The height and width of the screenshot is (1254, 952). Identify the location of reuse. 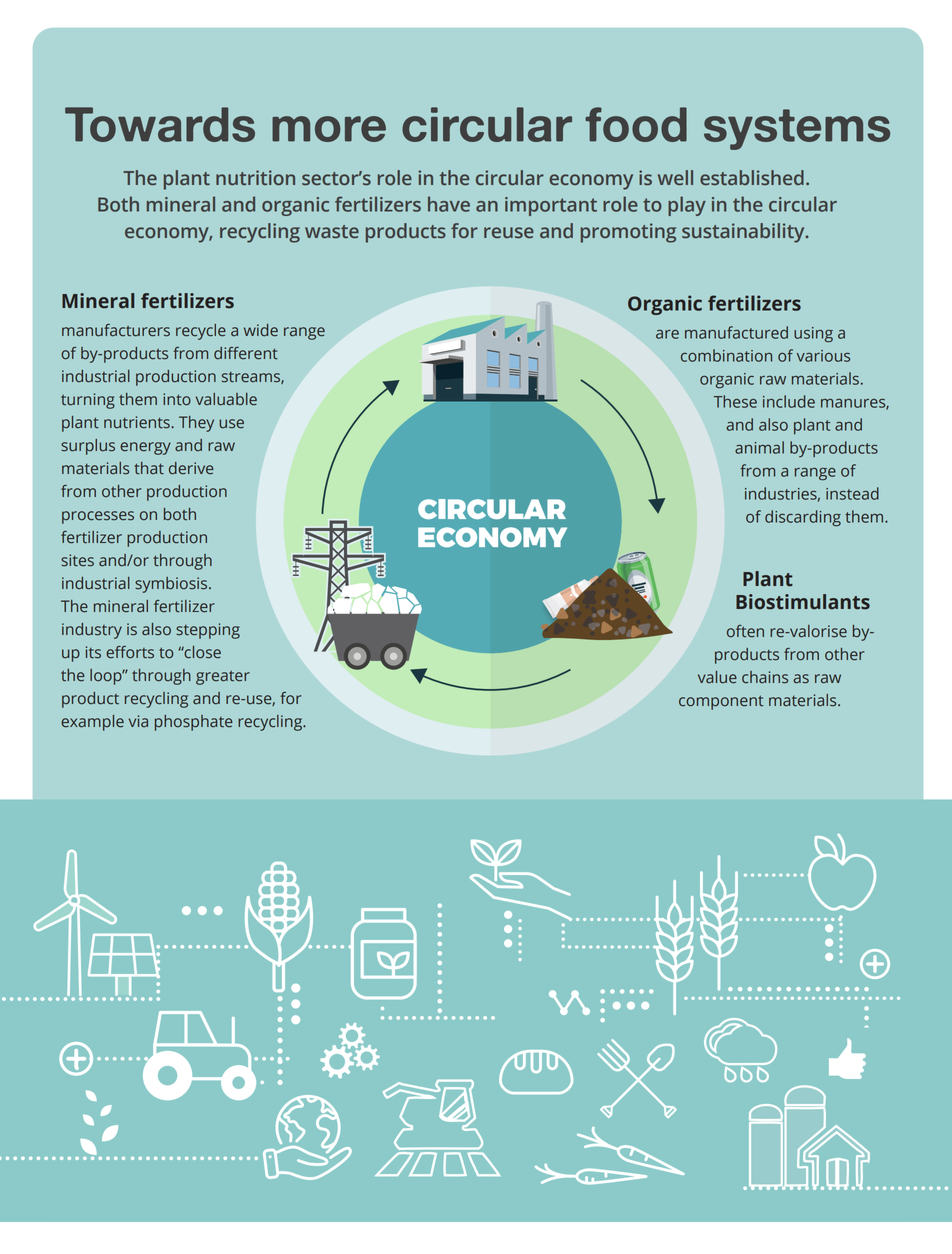
(509, 232).
